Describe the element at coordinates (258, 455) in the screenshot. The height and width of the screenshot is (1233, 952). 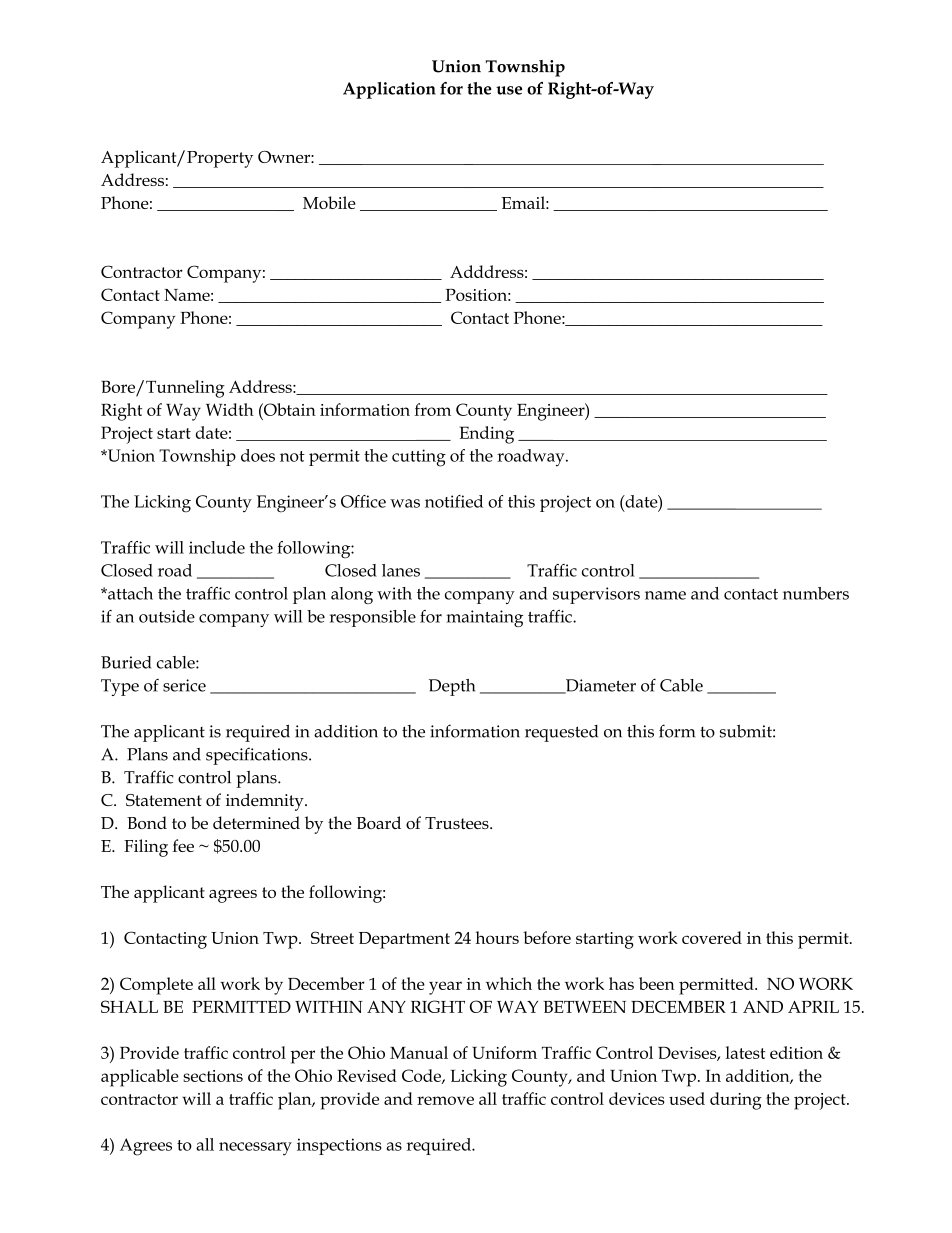
I see `does` at that location.
